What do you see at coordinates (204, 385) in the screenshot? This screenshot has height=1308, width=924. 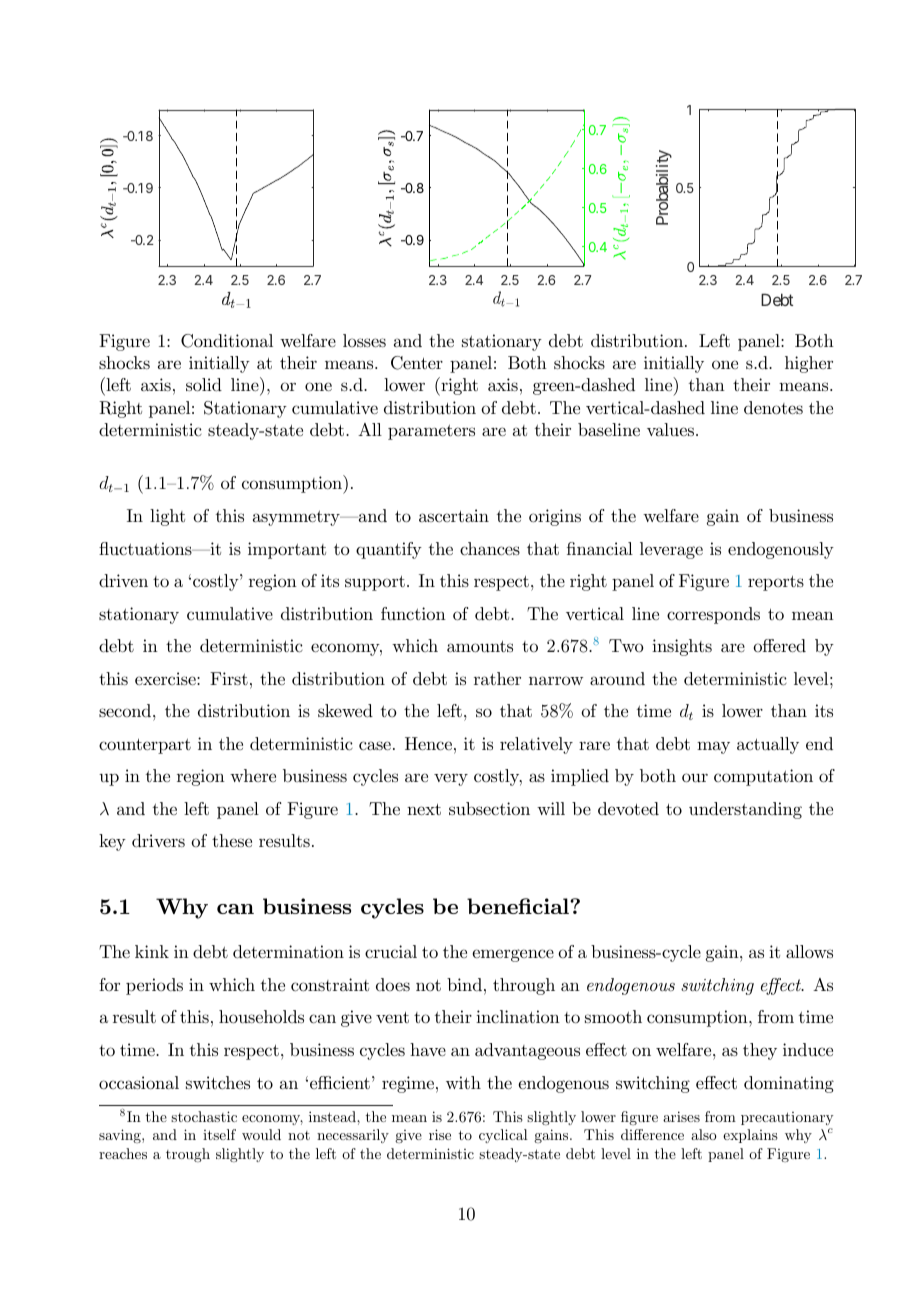 I see `solid` at bounding box center [204, 385].
